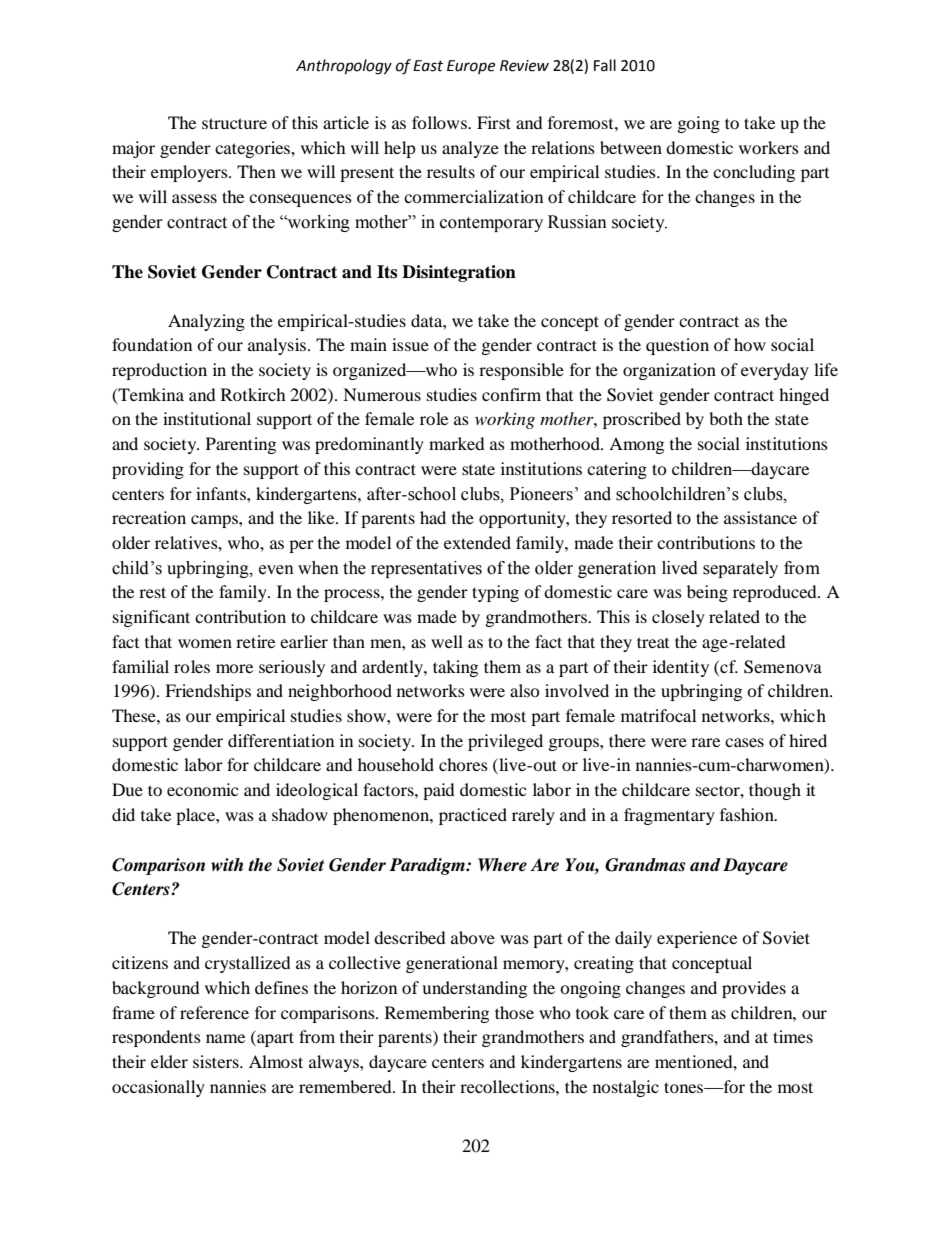 The width and height of the document is (952, 1233). I want to click on structure, so click(234, 123).
